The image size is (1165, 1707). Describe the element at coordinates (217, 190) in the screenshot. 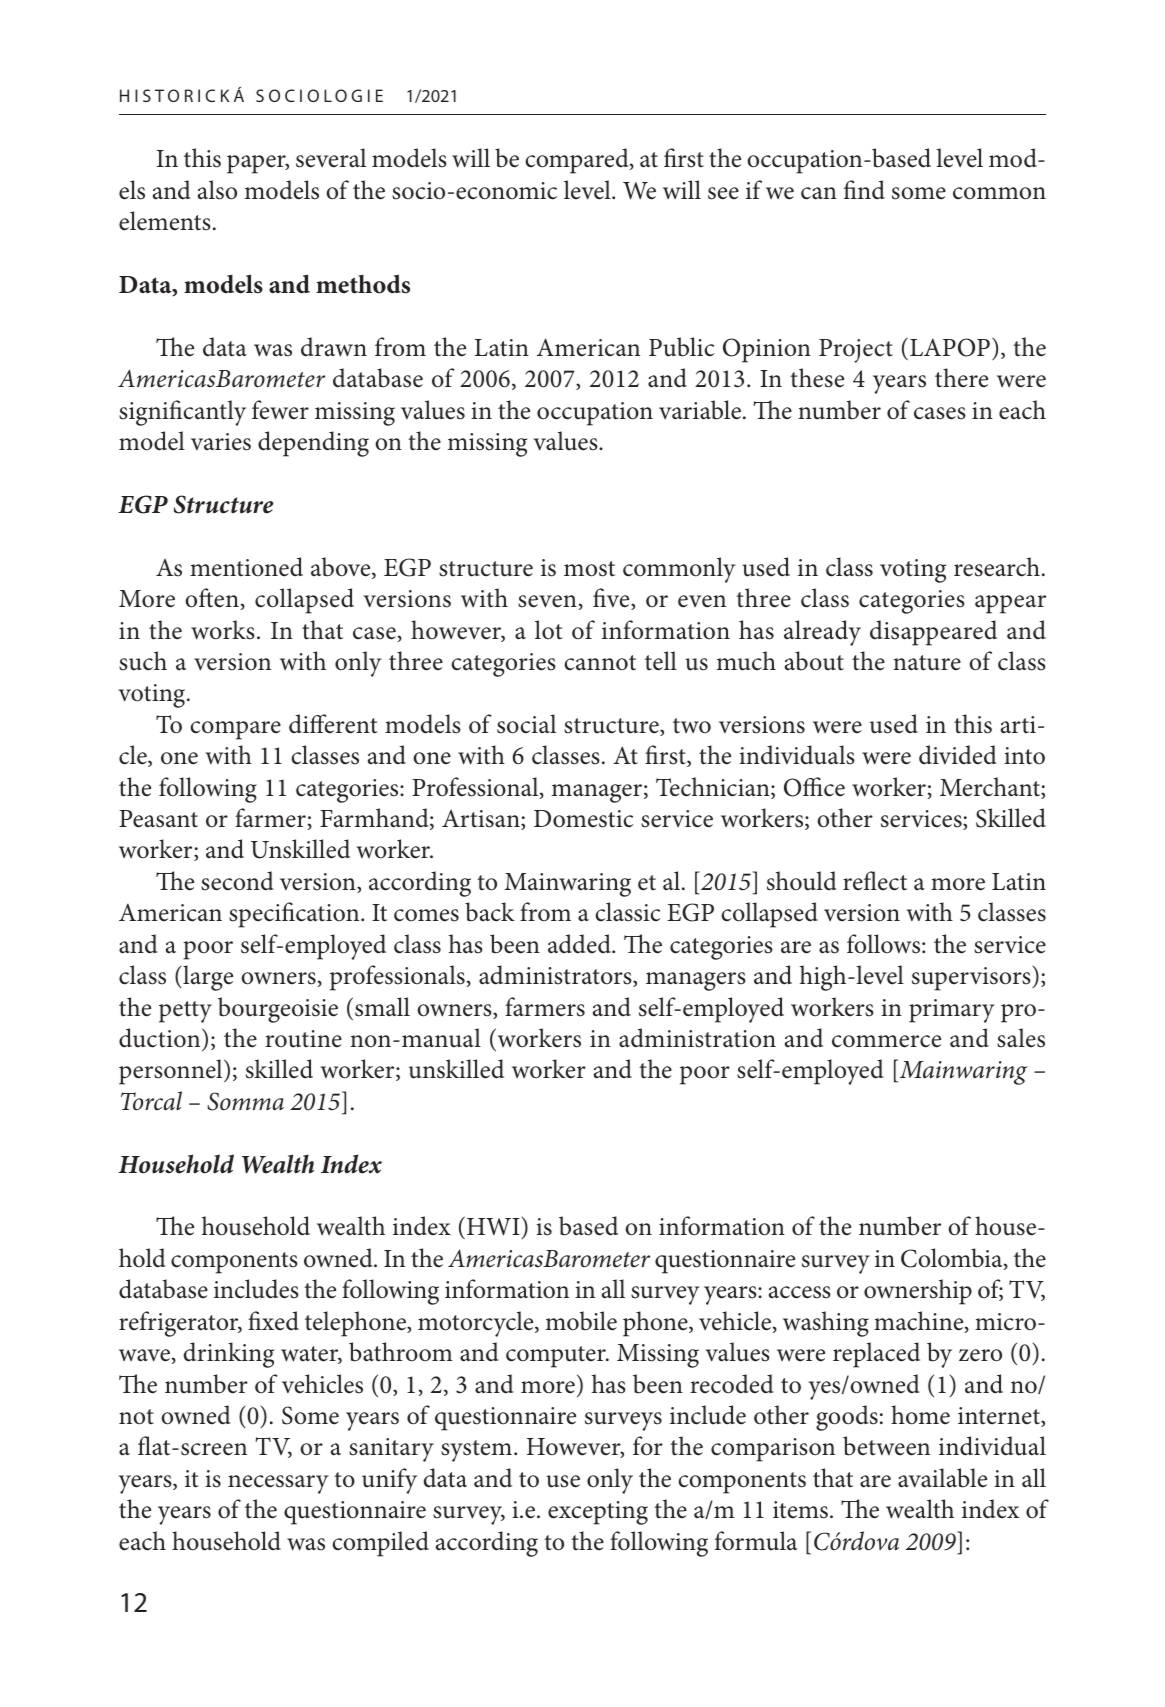

I see `also` at that location.
